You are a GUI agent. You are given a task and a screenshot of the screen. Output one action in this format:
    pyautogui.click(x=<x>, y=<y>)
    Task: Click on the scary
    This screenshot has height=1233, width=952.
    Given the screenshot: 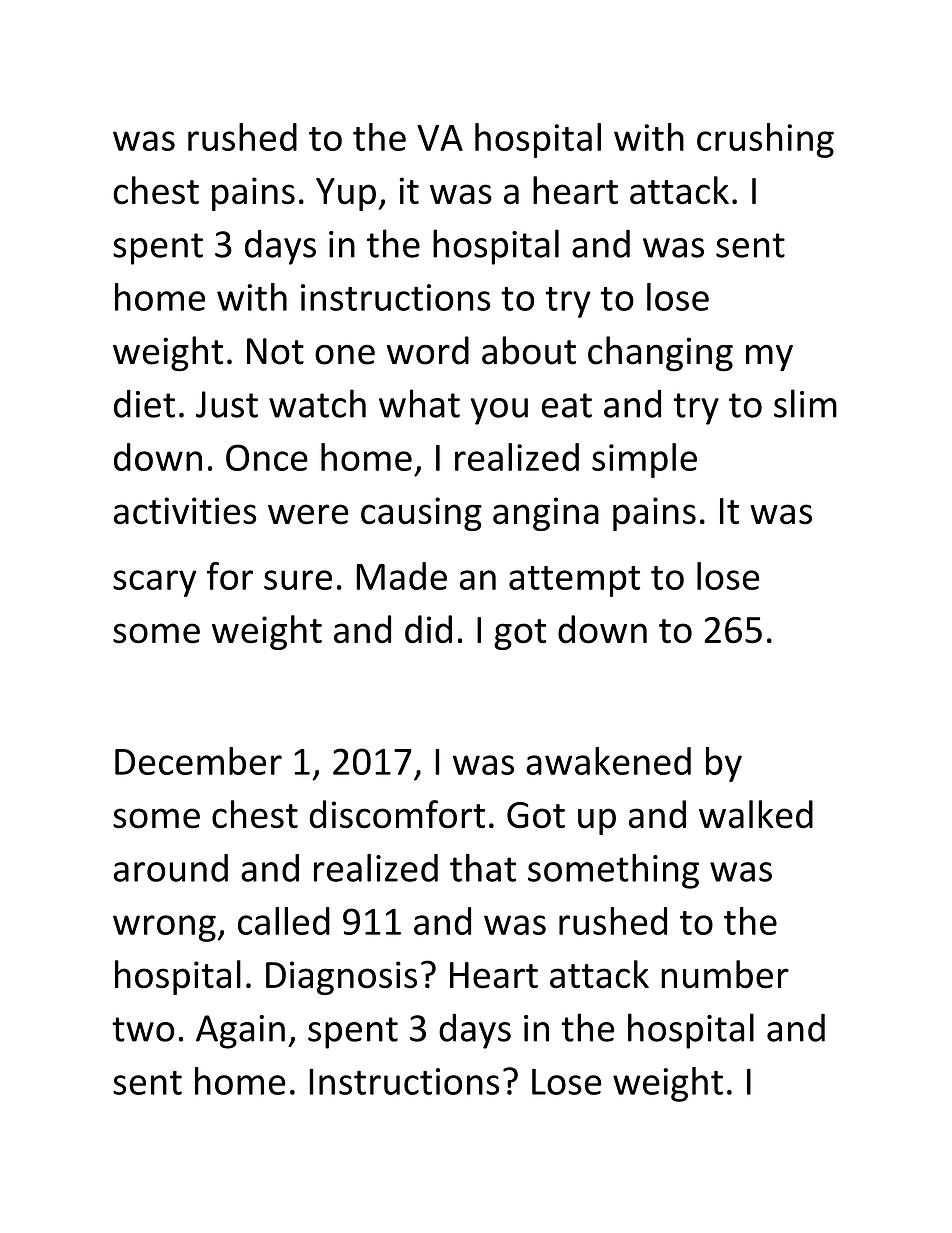 What is the action you would take?
    pyautogui.click(x=155, y=583)
